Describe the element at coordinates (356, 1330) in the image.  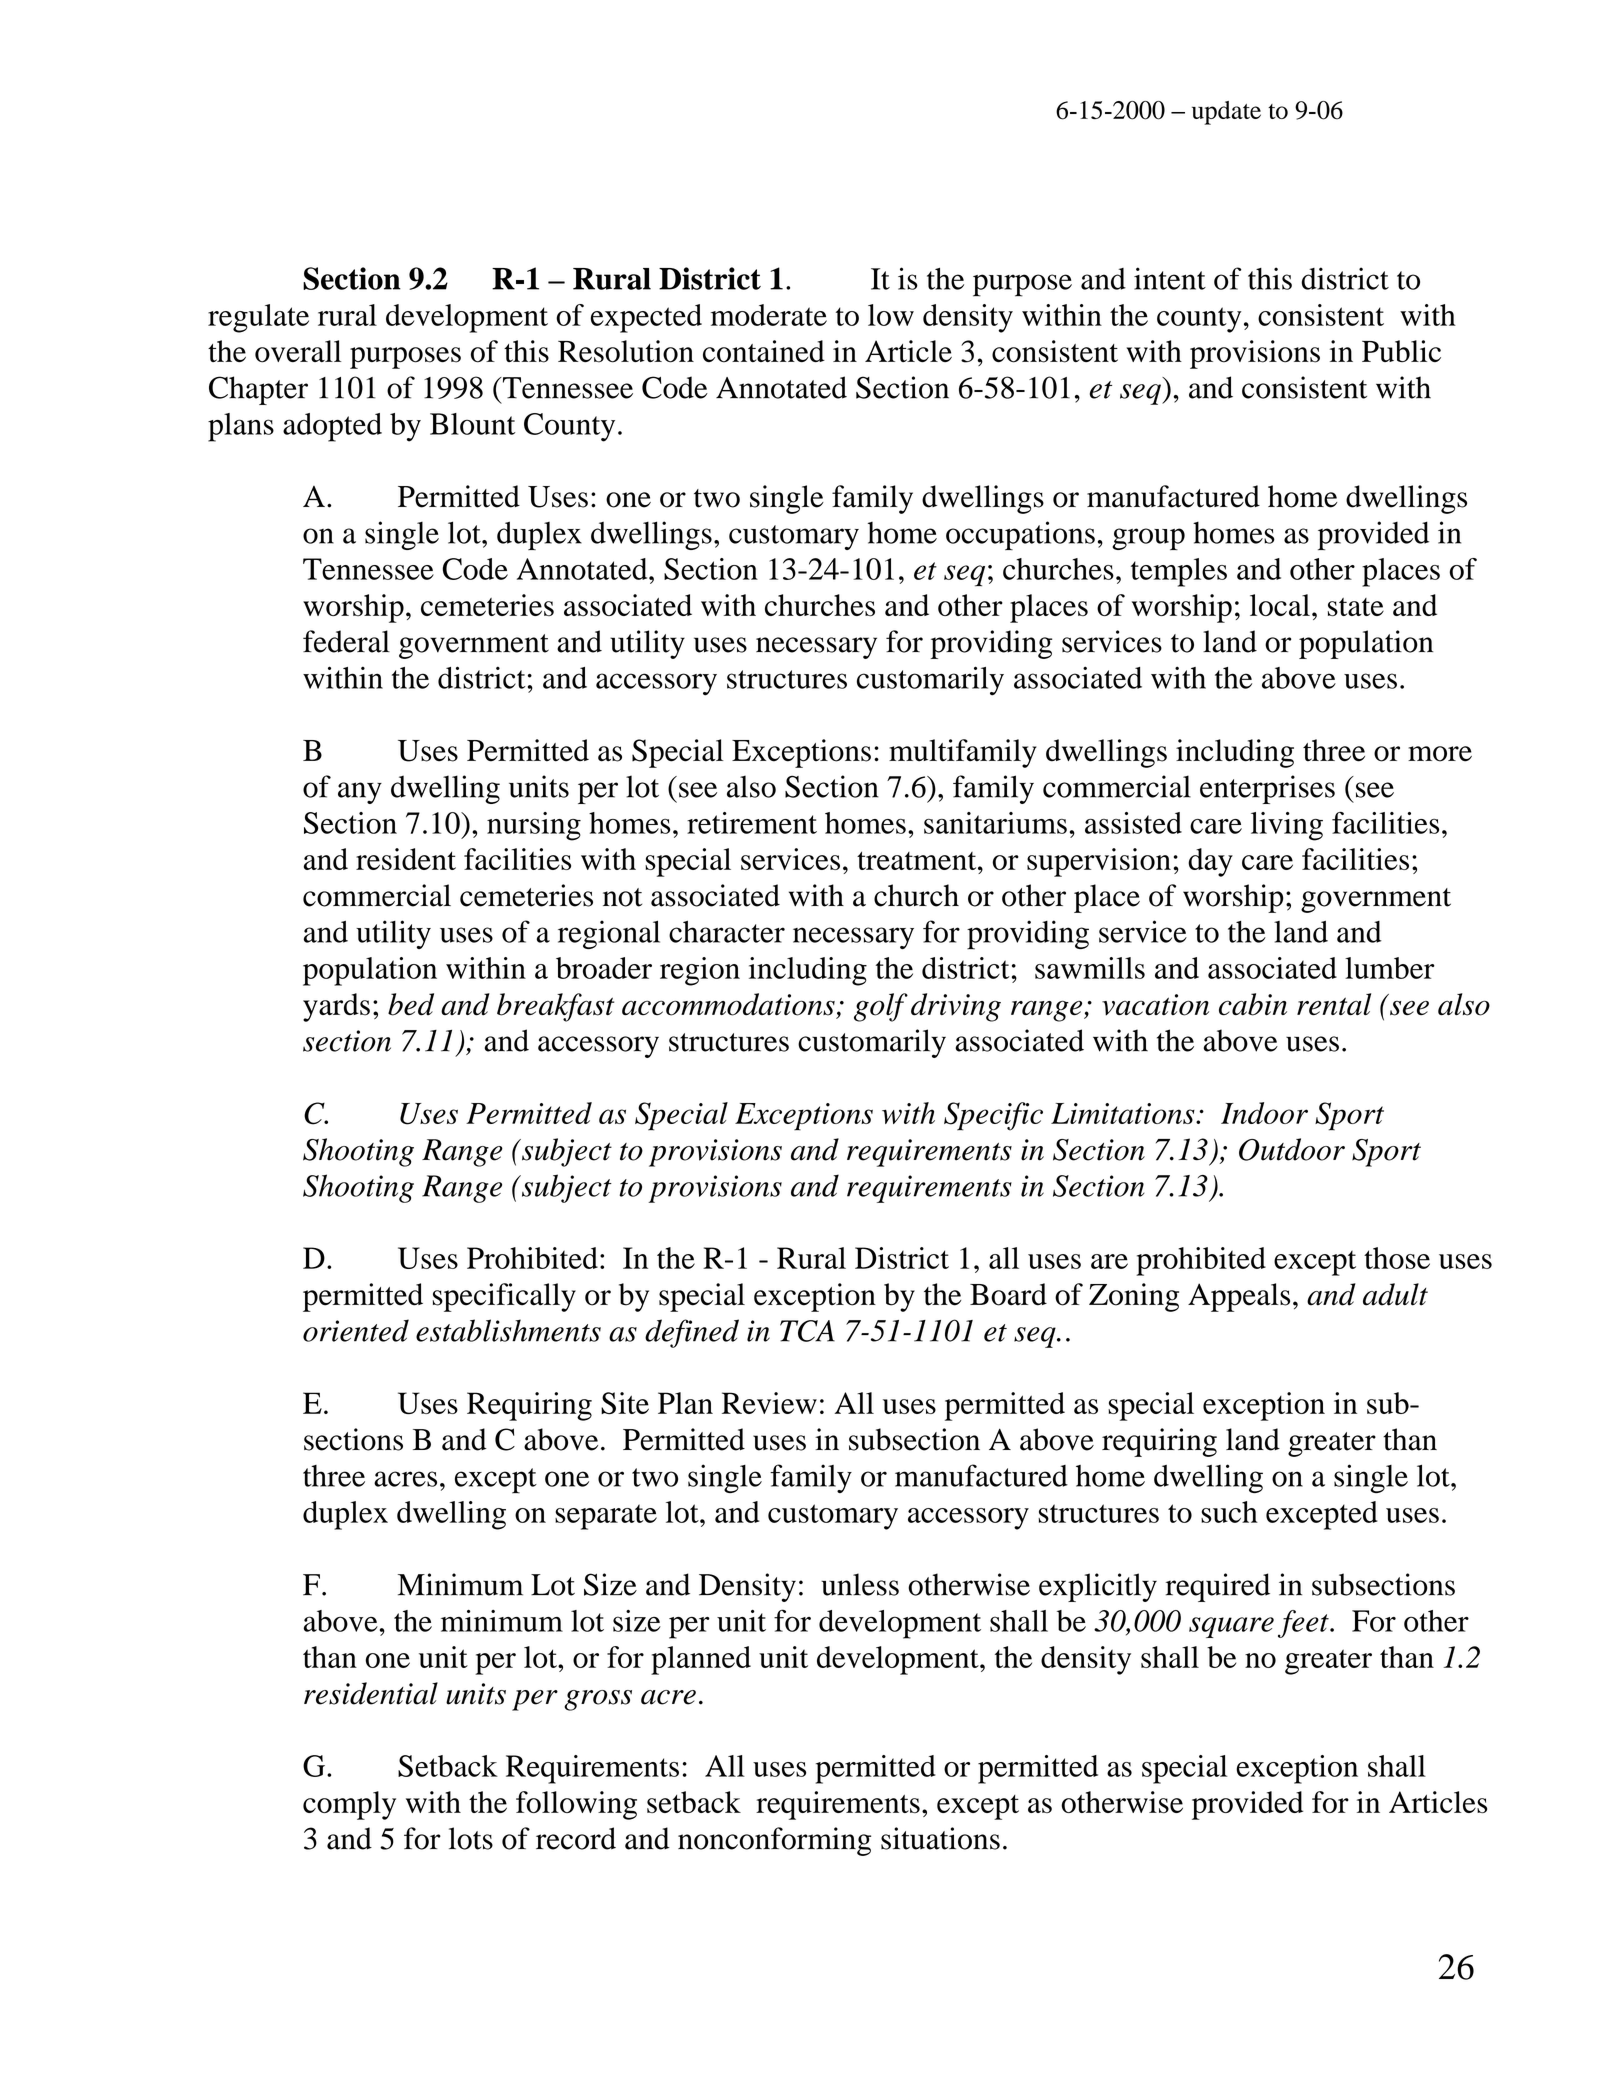
I see `oriented` at that location.
